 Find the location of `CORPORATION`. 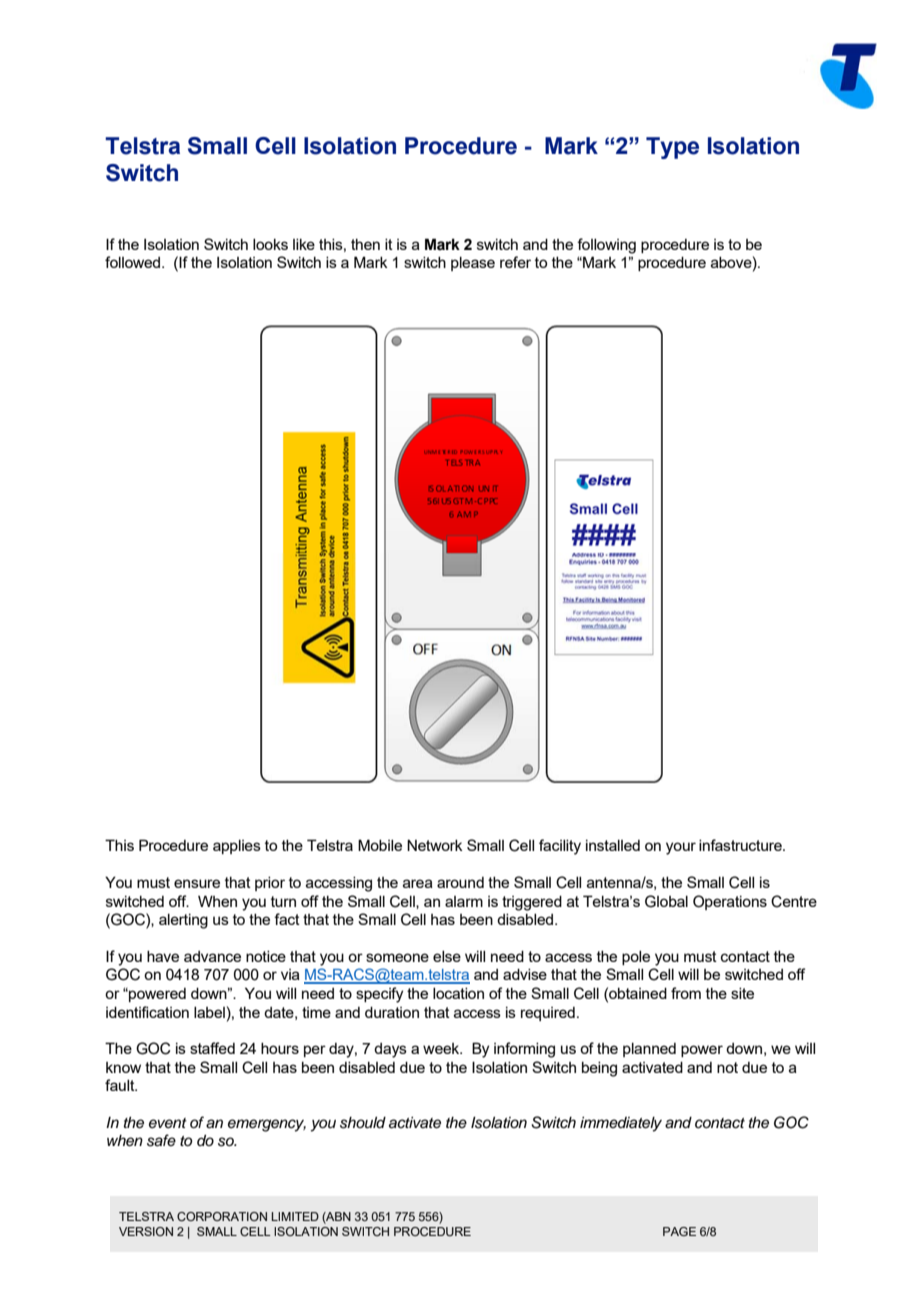

CORPORATION is located at coordinates (222, 1216).
